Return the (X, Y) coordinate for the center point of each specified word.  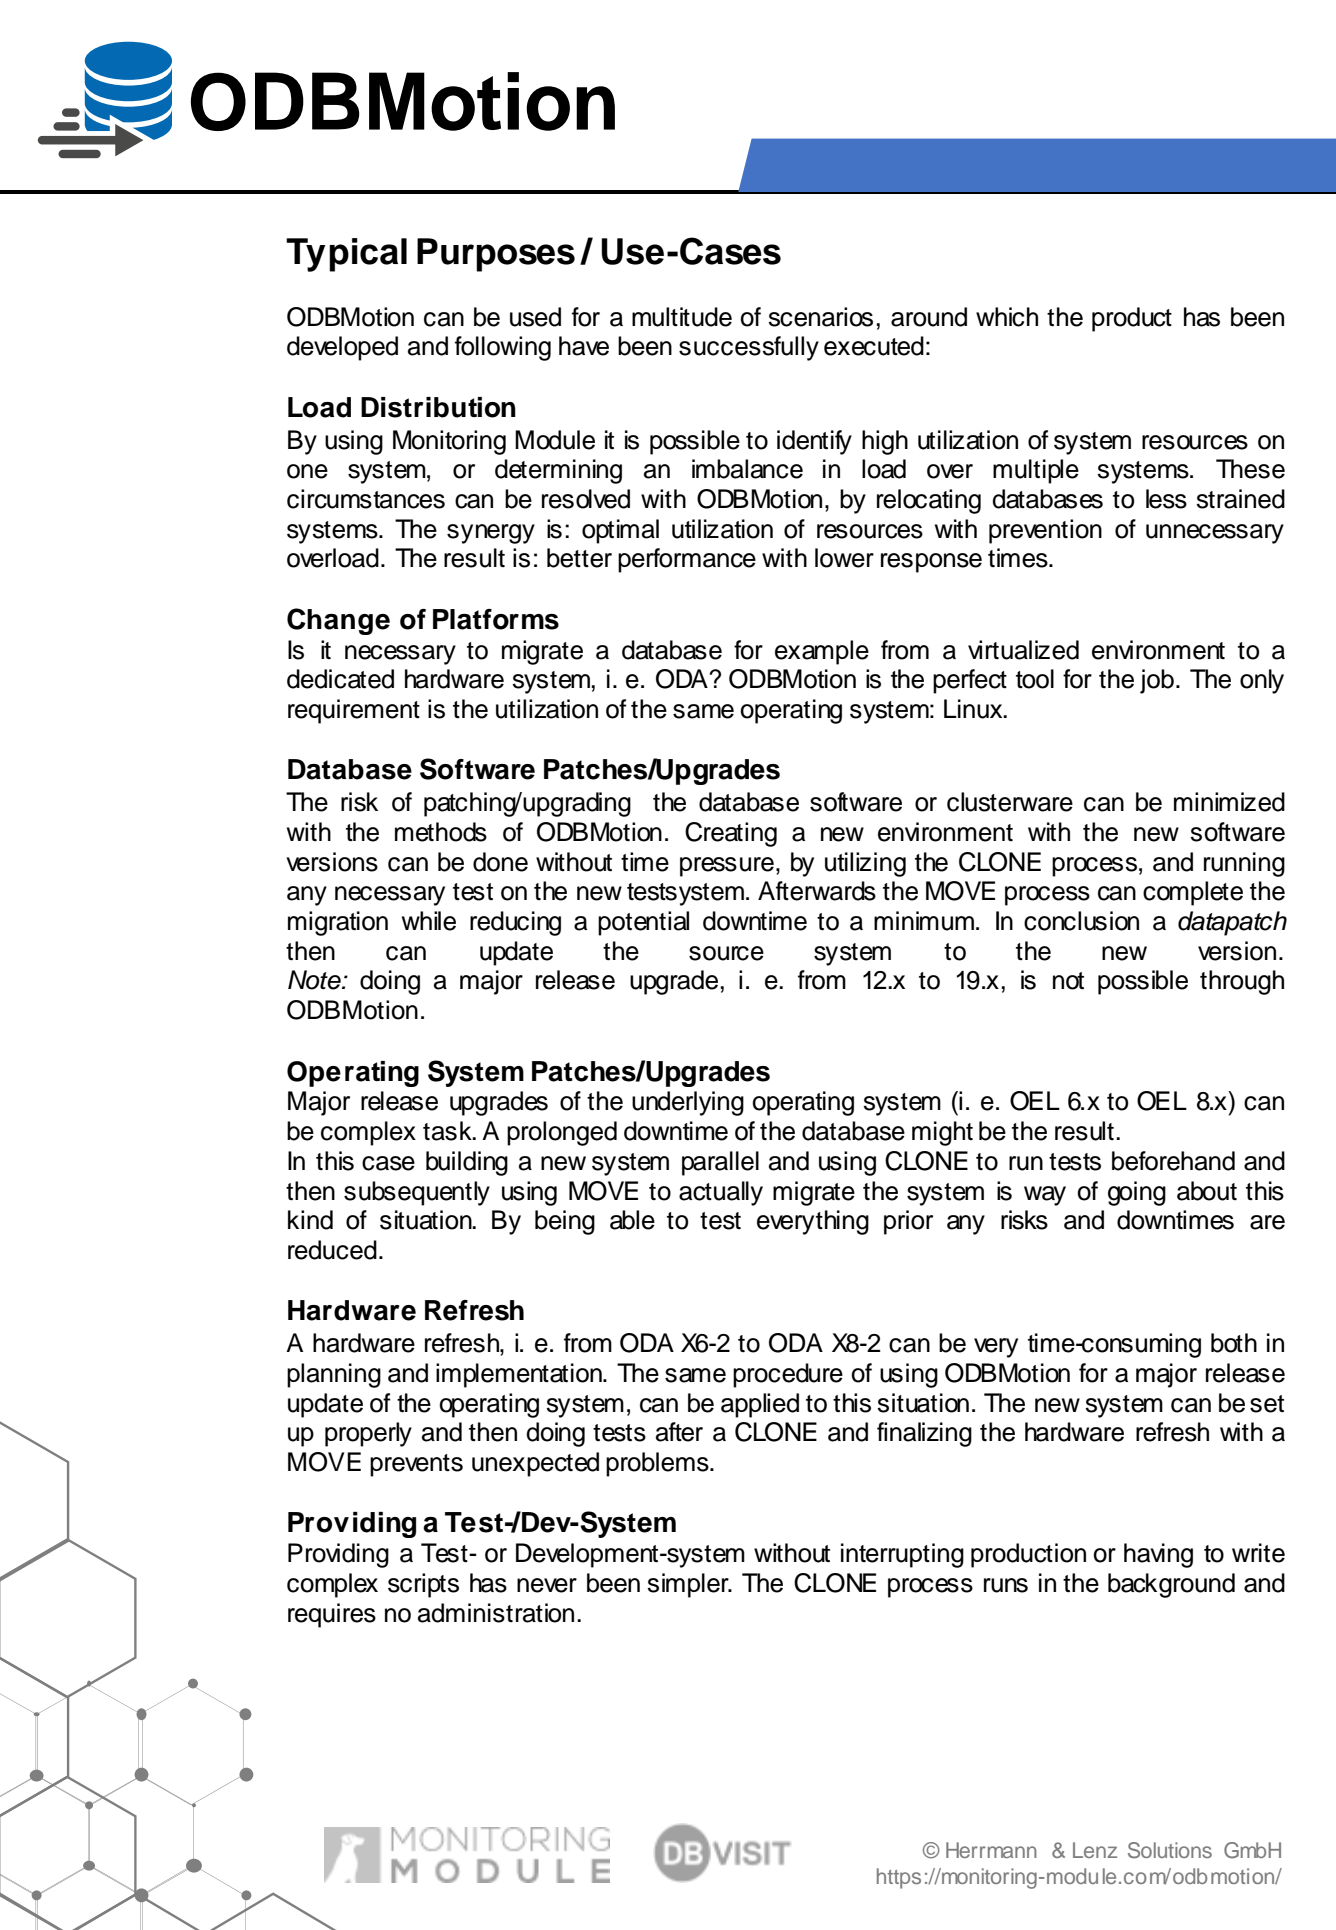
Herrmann (991, 1850)
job (1157, 681)
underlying (688, 1103)
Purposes (496, 255)
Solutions (1170, 1850)
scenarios (820, 317)
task (448, 1131)
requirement (354, 711)
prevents (416, 1465)
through (1242, 982)
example (822, 652)
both (1234, 1343)
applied (760, 1405)
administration (496, 1613)
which (1007, 317)
